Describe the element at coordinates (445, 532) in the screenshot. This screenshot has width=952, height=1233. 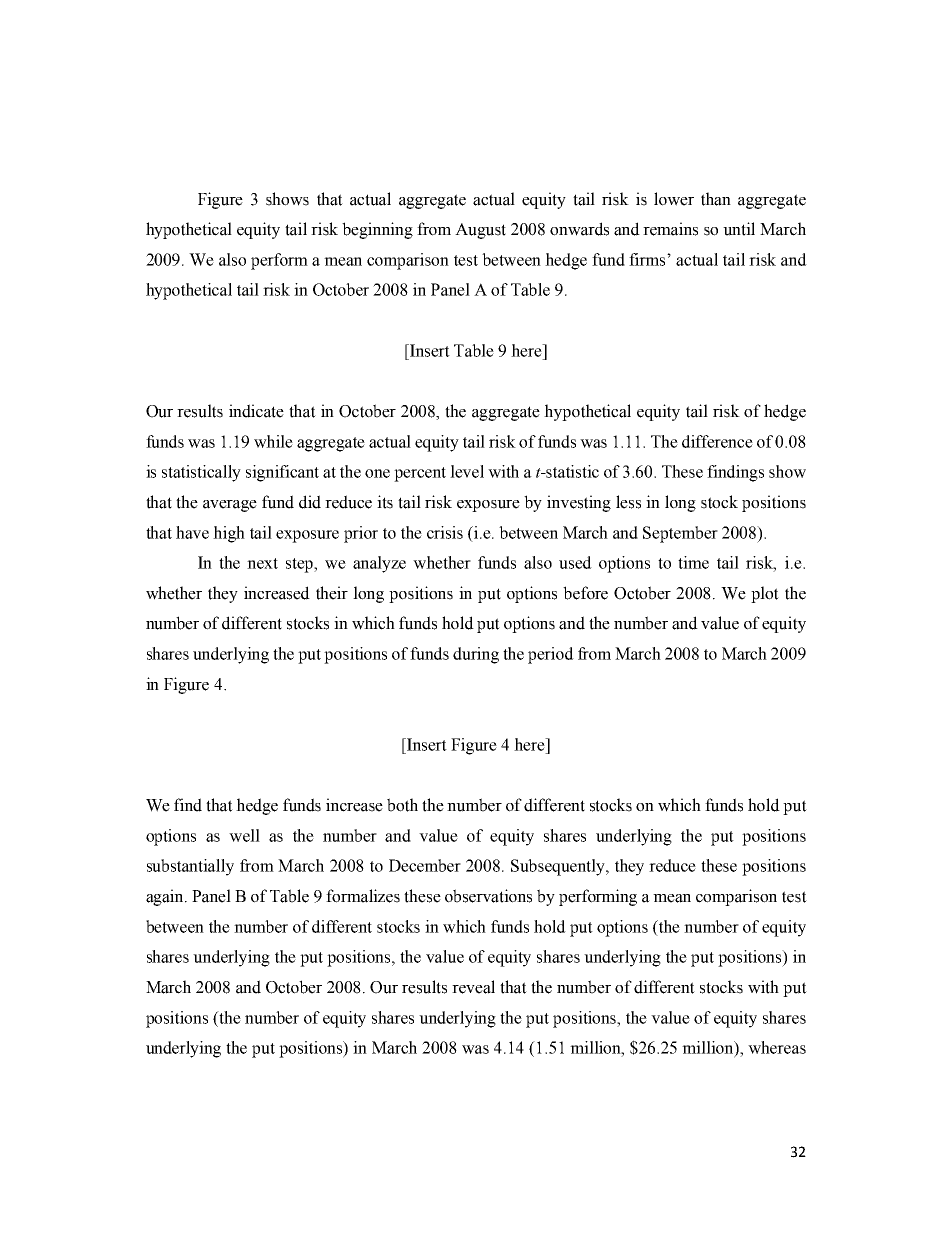
I see `crisis` at that location.
